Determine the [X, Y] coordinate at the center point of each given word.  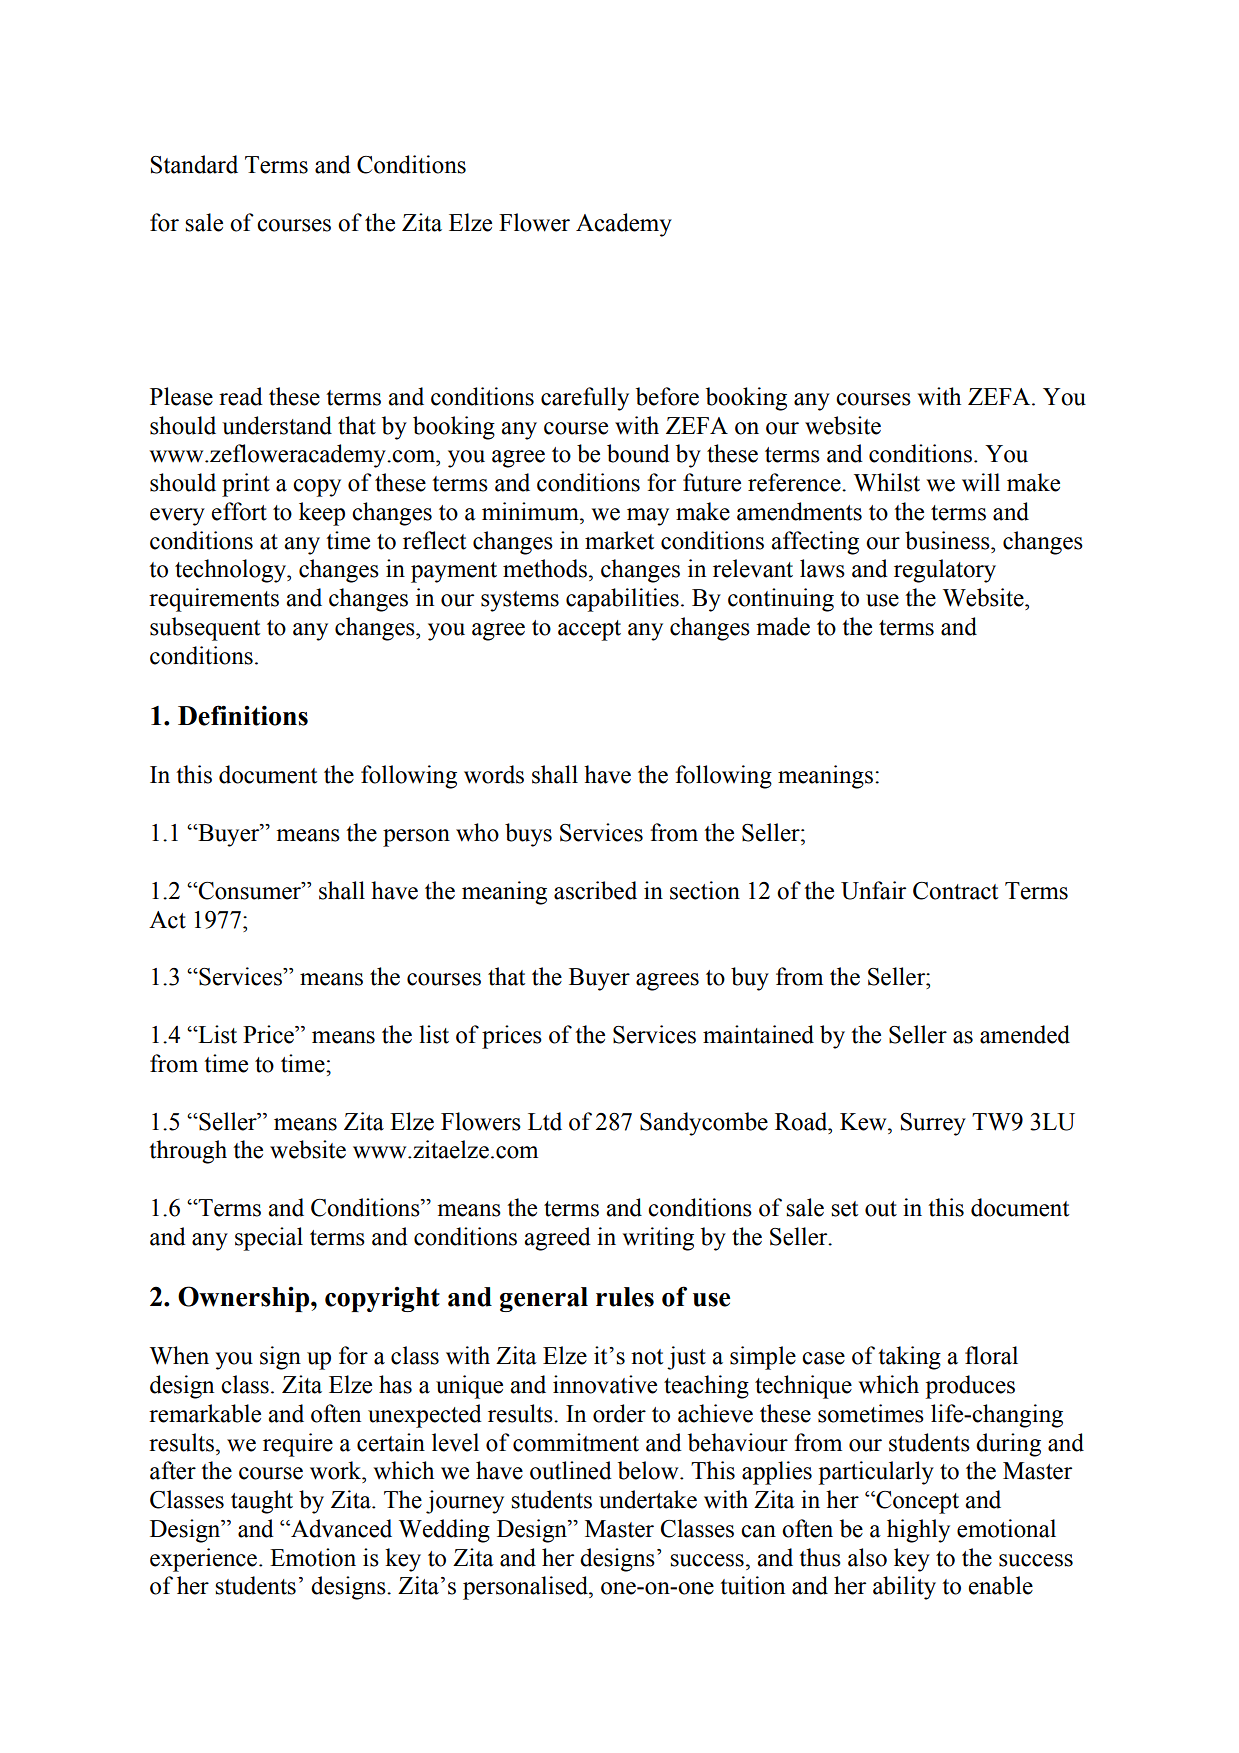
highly [918, 1531]
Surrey [933, 1124]
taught [262, 1502]
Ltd [545, 1121]
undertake [648, 1499]
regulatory [945, 571]
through [188, 1152]
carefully [585, 399]
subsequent [205, 629]
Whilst [887, 482]
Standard [194, 164]
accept [589, 630]
